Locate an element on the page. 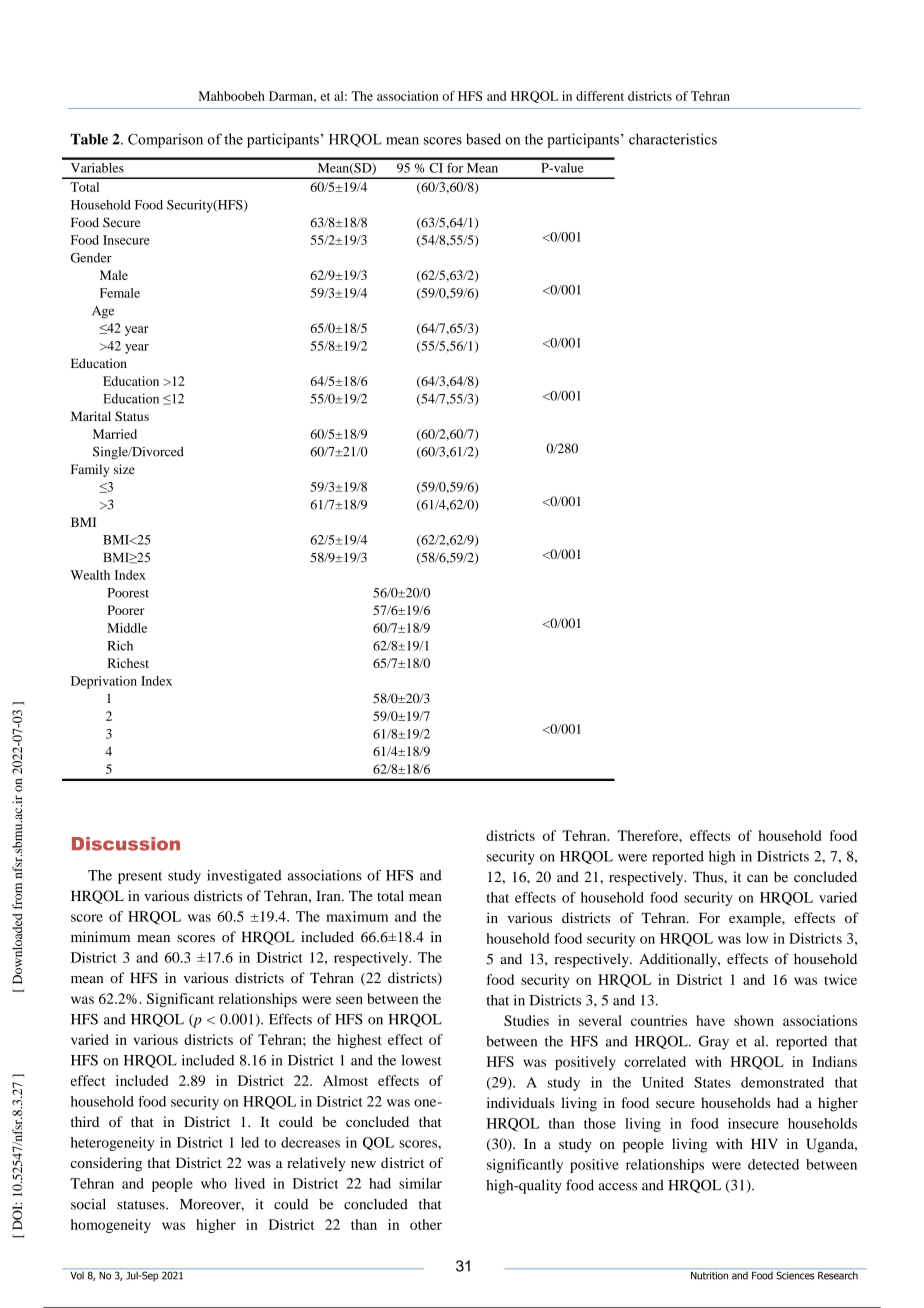 This document has height=1308, width=924. based is located at coordinates (483, 139).
